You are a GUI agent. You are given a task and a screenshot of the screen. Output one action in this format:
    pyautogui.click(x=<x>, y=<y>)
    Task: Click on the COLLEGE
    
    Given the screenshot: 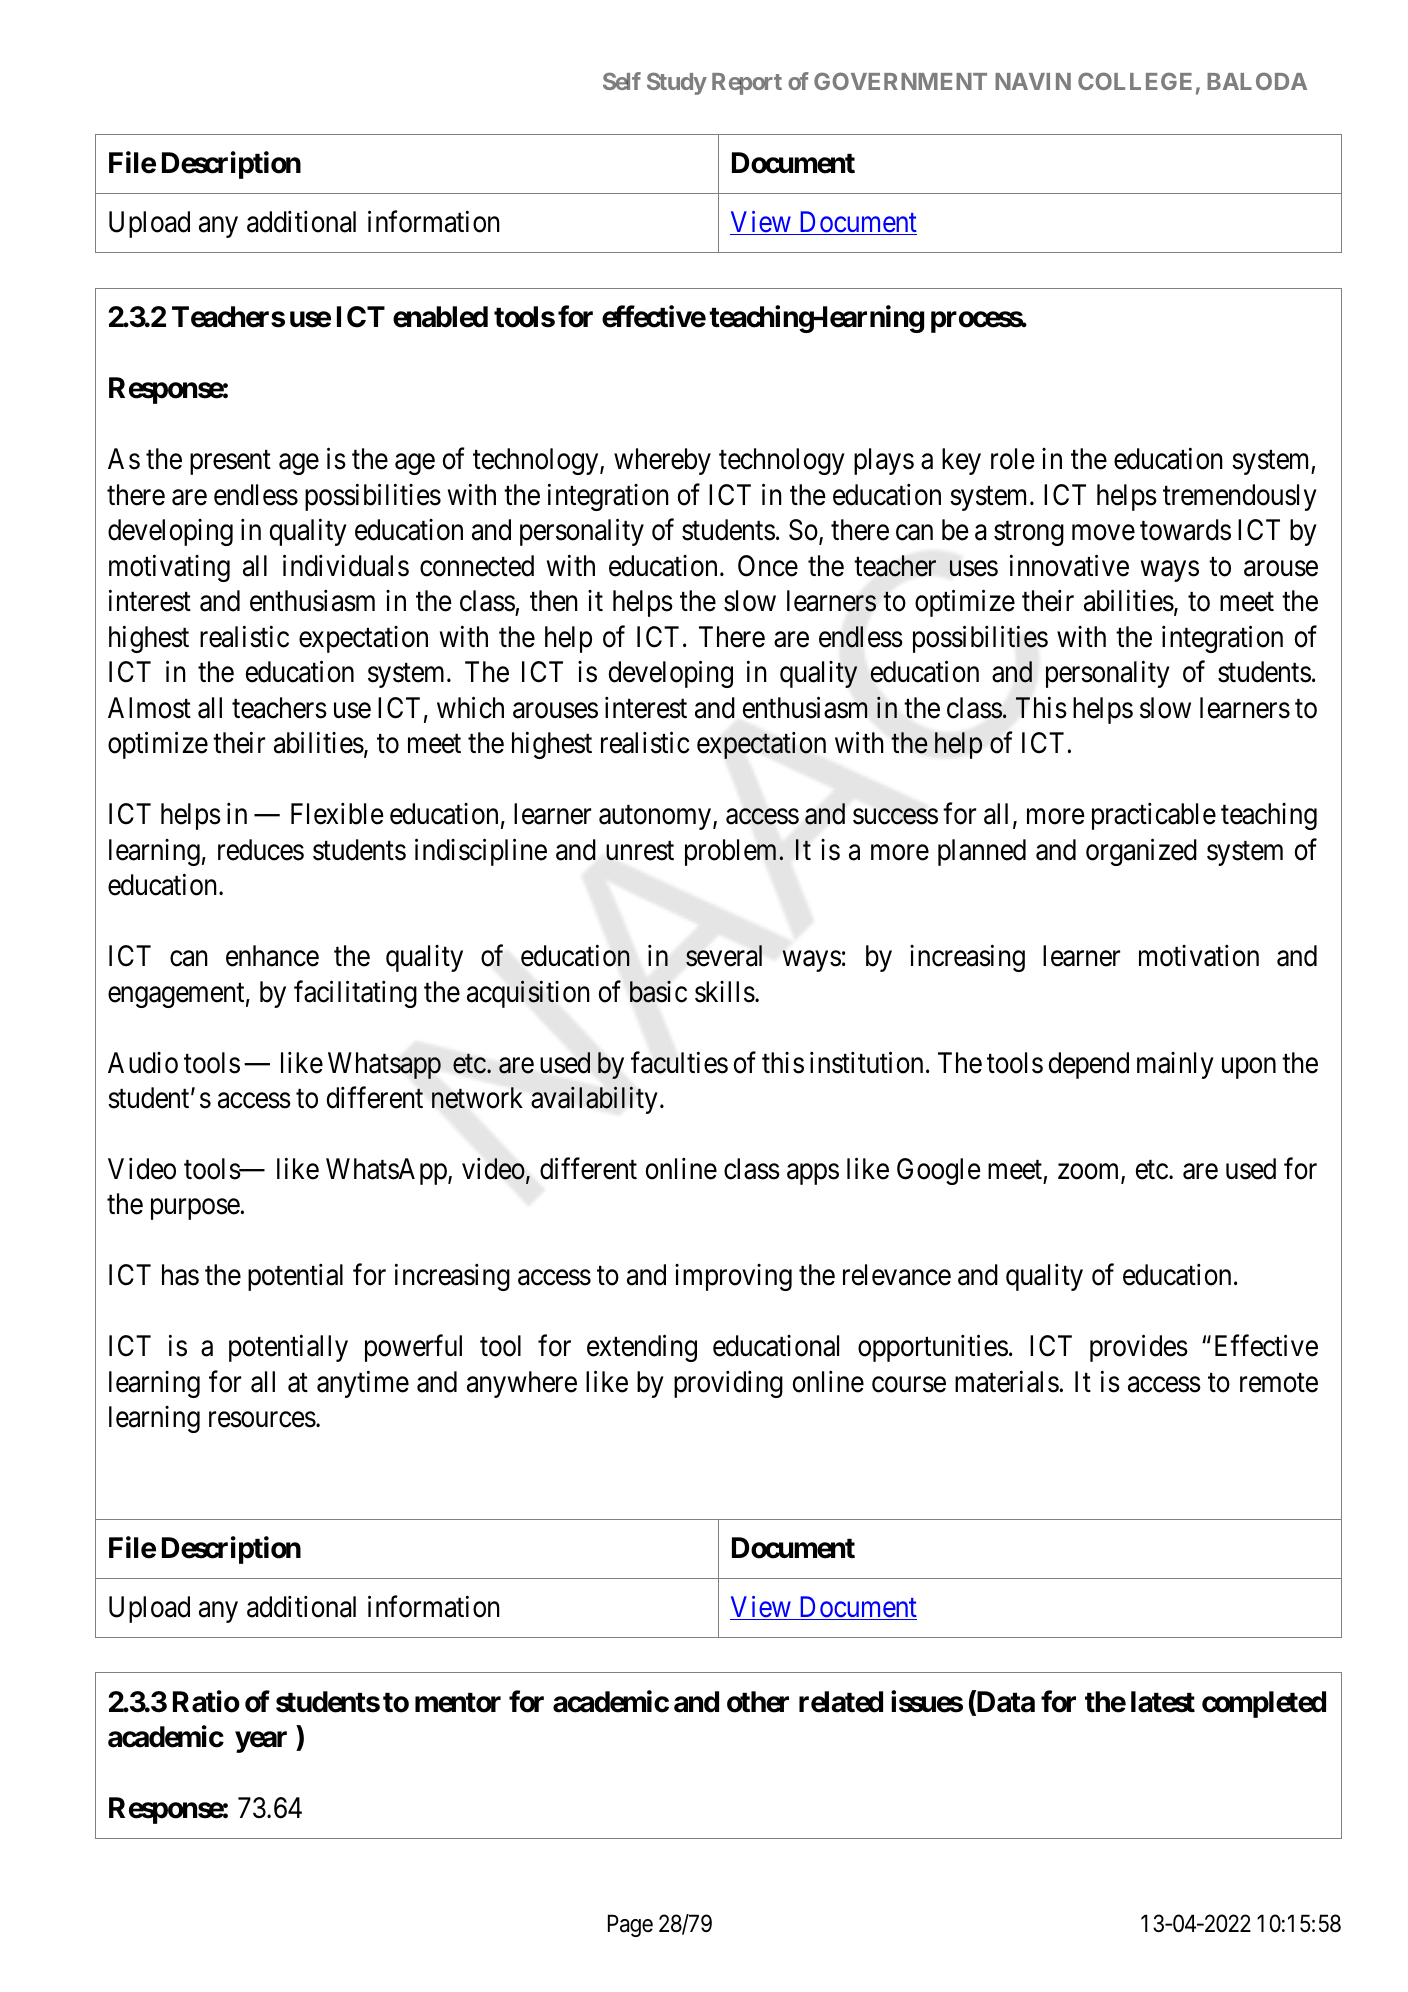 What is the action you would take?
    pyautogui.click(x=1135, y=81)
